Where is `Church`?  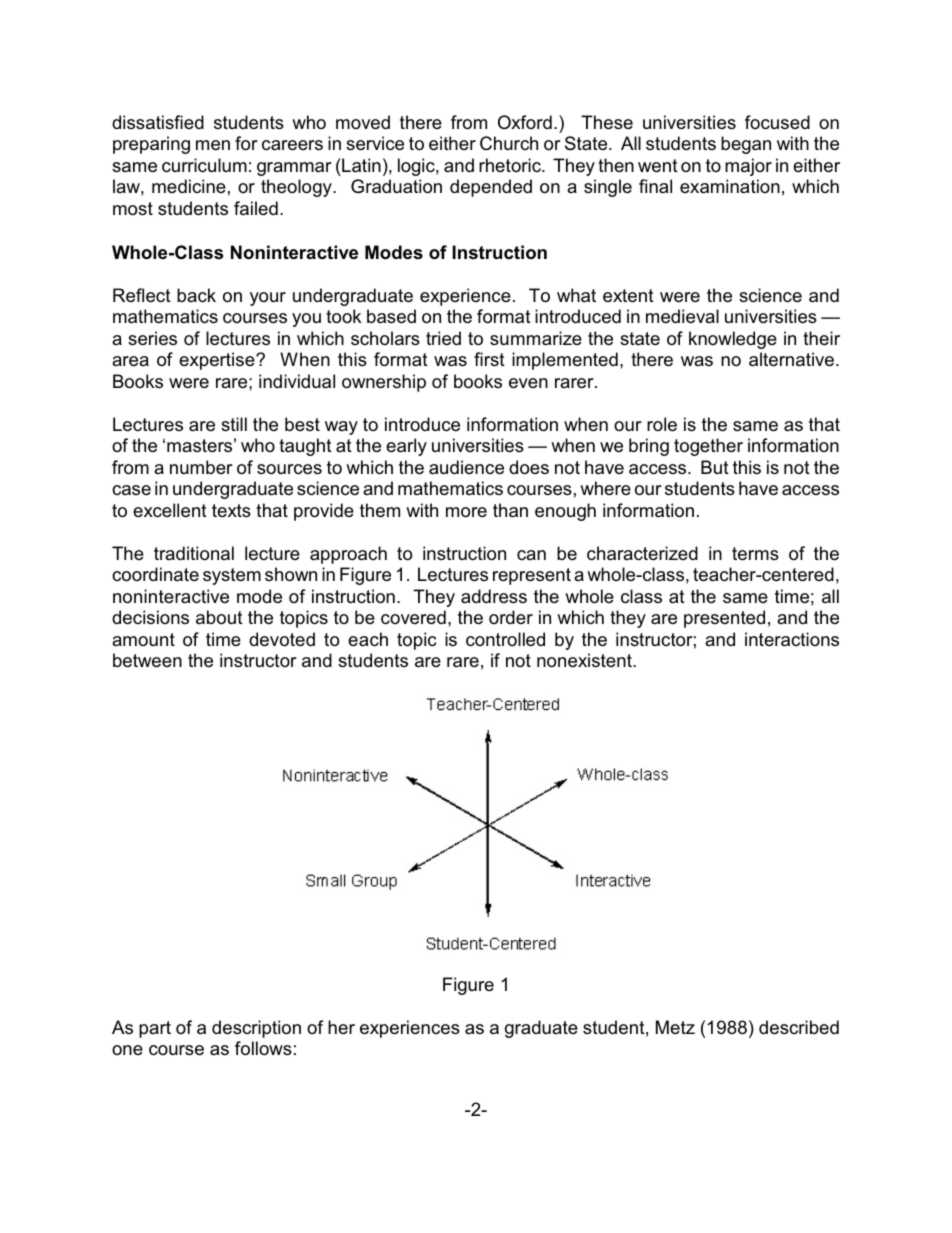
Church is located at coordinates (509, 143).
